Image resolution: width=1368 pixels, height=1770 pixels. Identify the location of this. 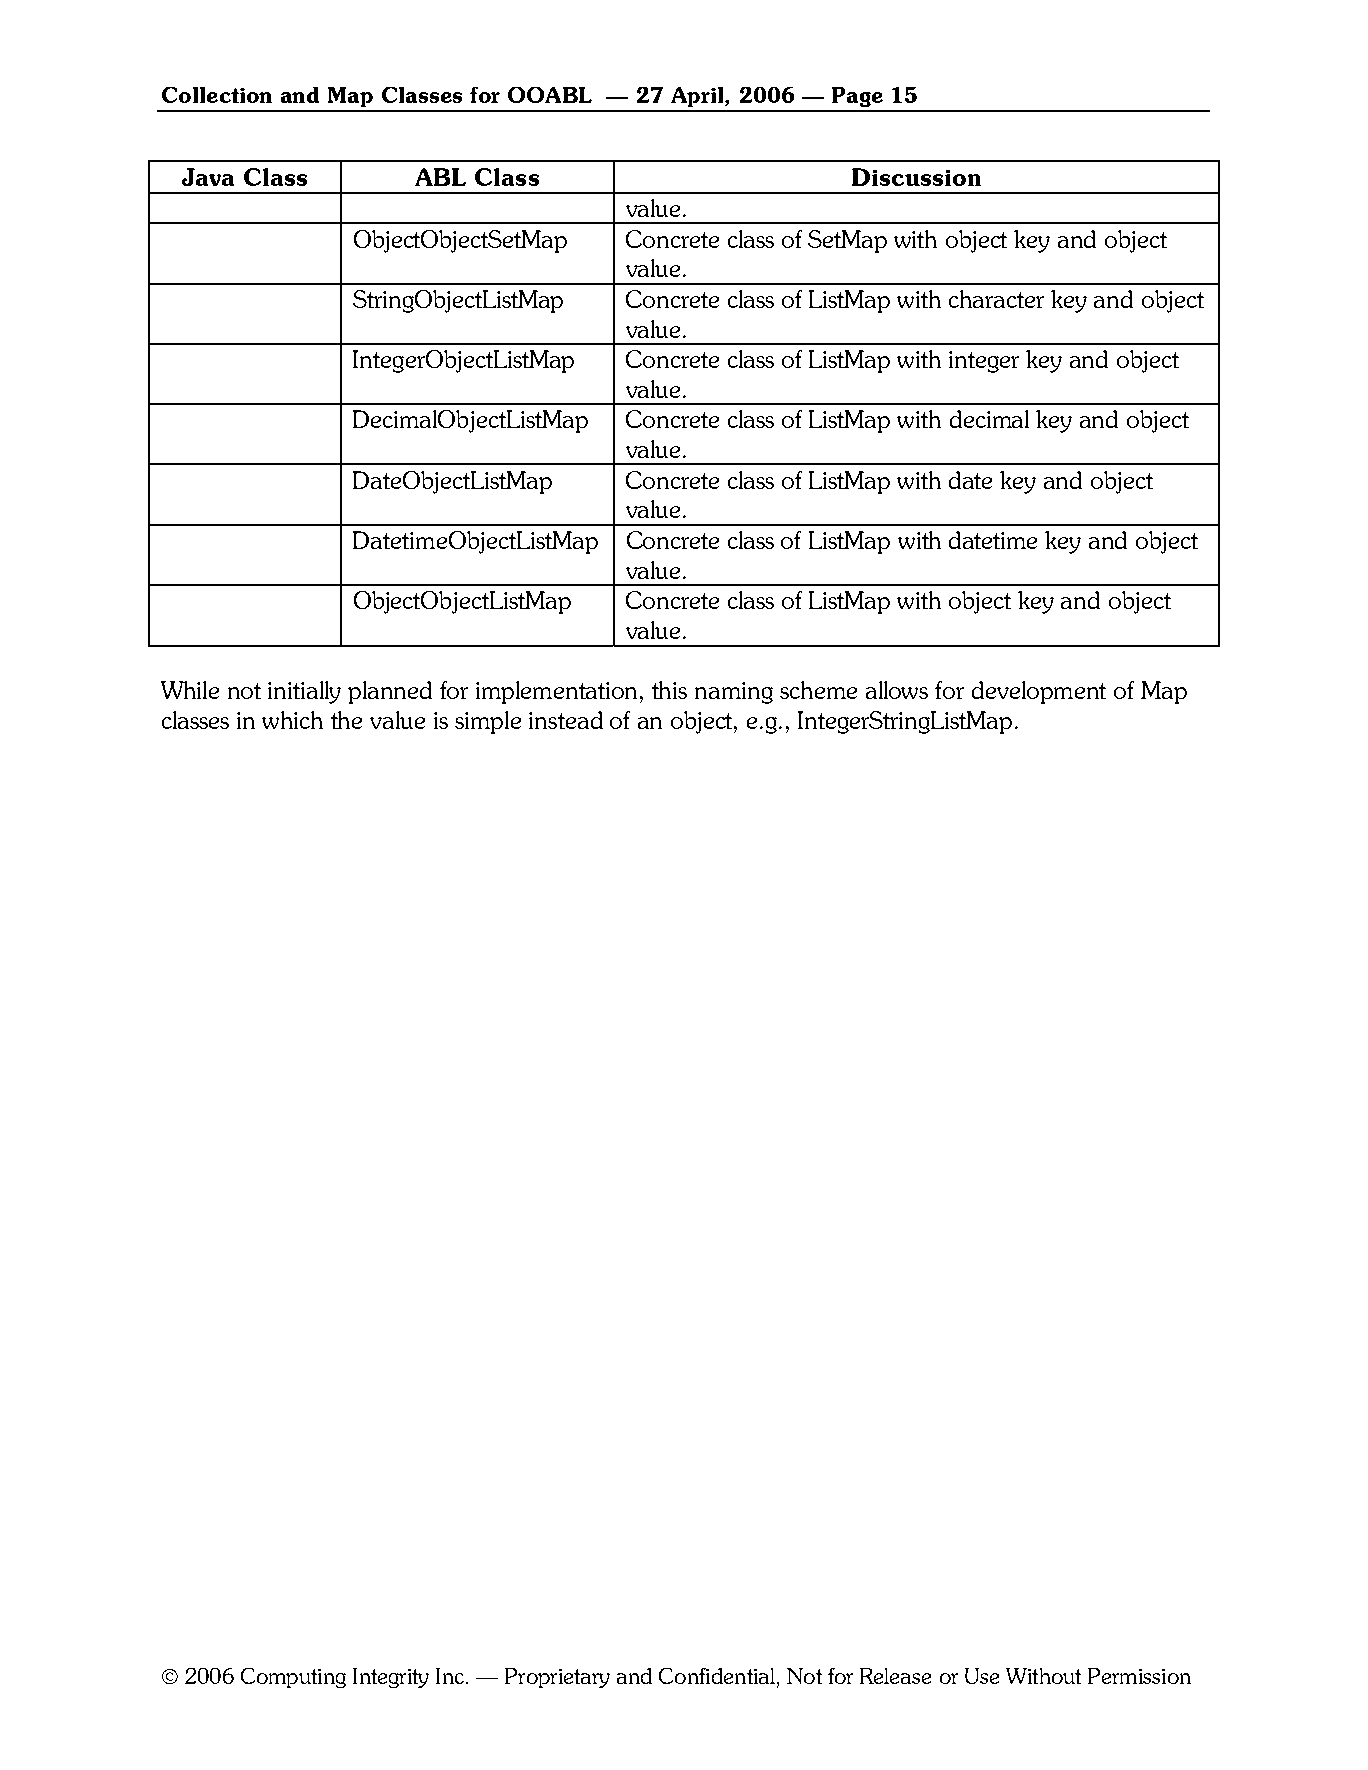
(669, 690).
